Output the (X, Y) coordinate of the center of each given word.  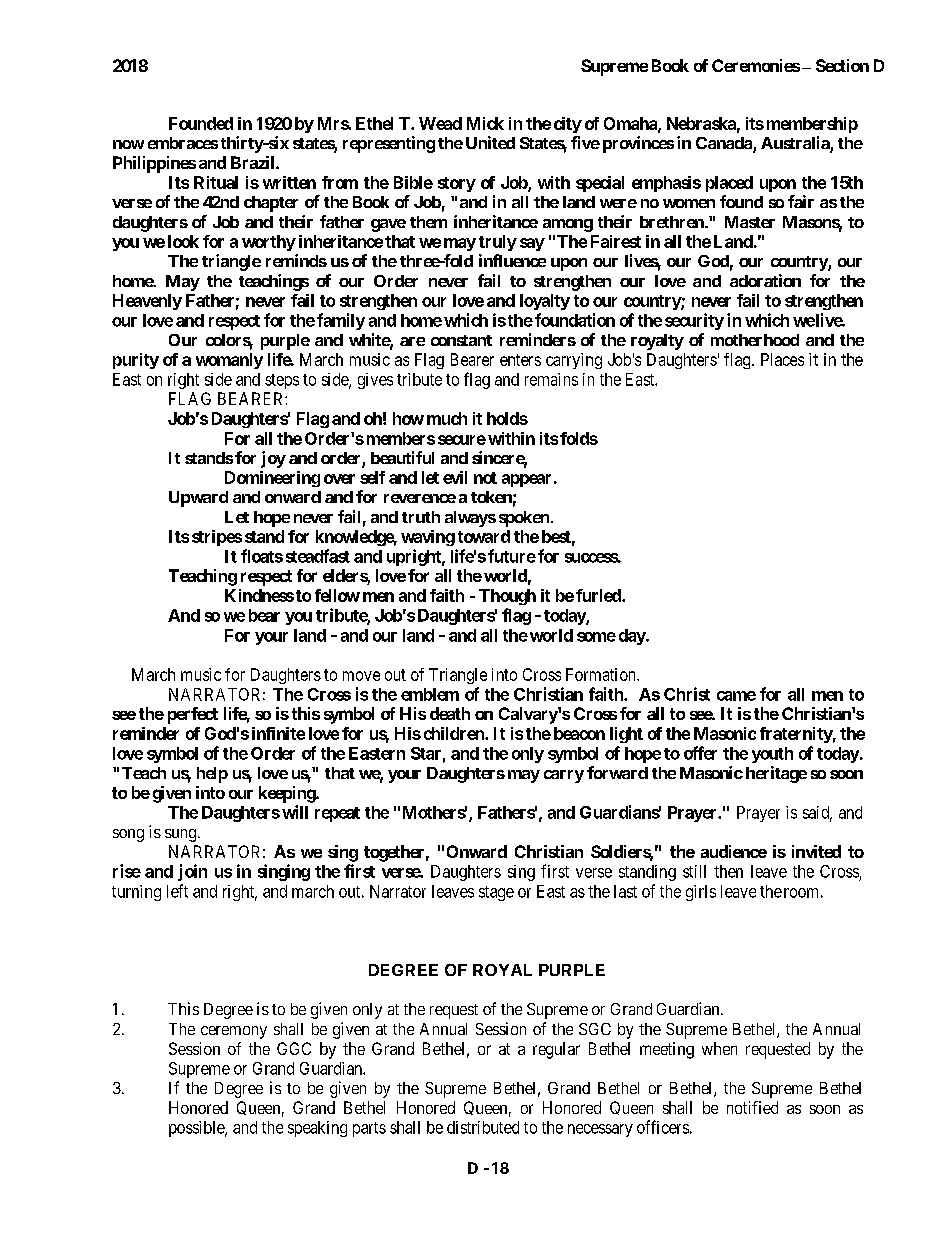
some (596, 637)
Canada (725, 144)
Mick (485, 123)
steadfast (318, 556)
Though (507, 597)
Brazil (254, 162)
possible (197, 1129)
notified (752, 1107)
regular (556, 1050)
